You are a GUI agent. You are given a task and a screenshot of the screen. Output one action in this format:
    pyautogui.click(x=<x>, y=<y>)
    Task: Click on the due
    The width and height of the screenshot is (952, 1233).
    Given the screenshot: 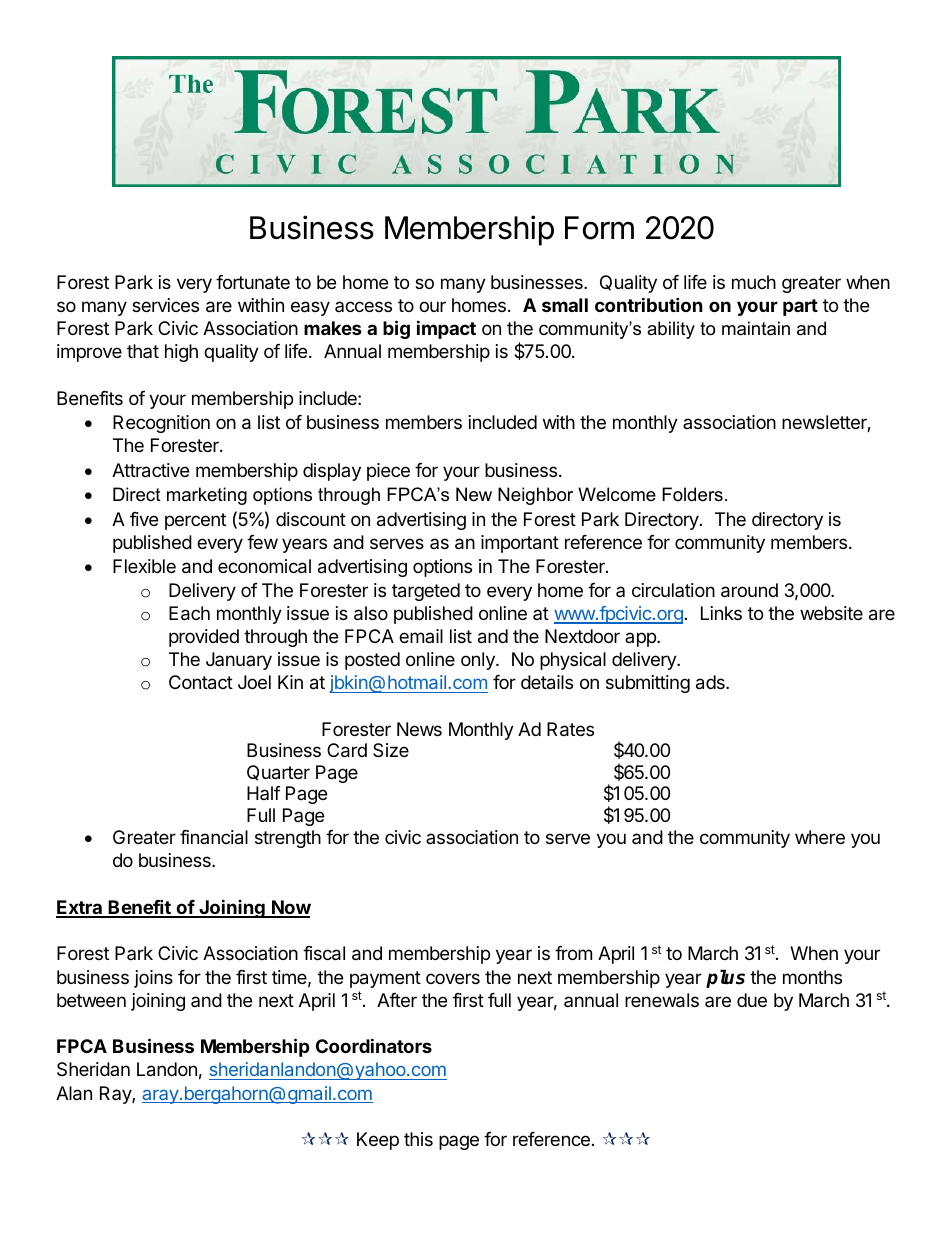 What is the action you would take?
    pyautogui.click(x=752, y=1000)
